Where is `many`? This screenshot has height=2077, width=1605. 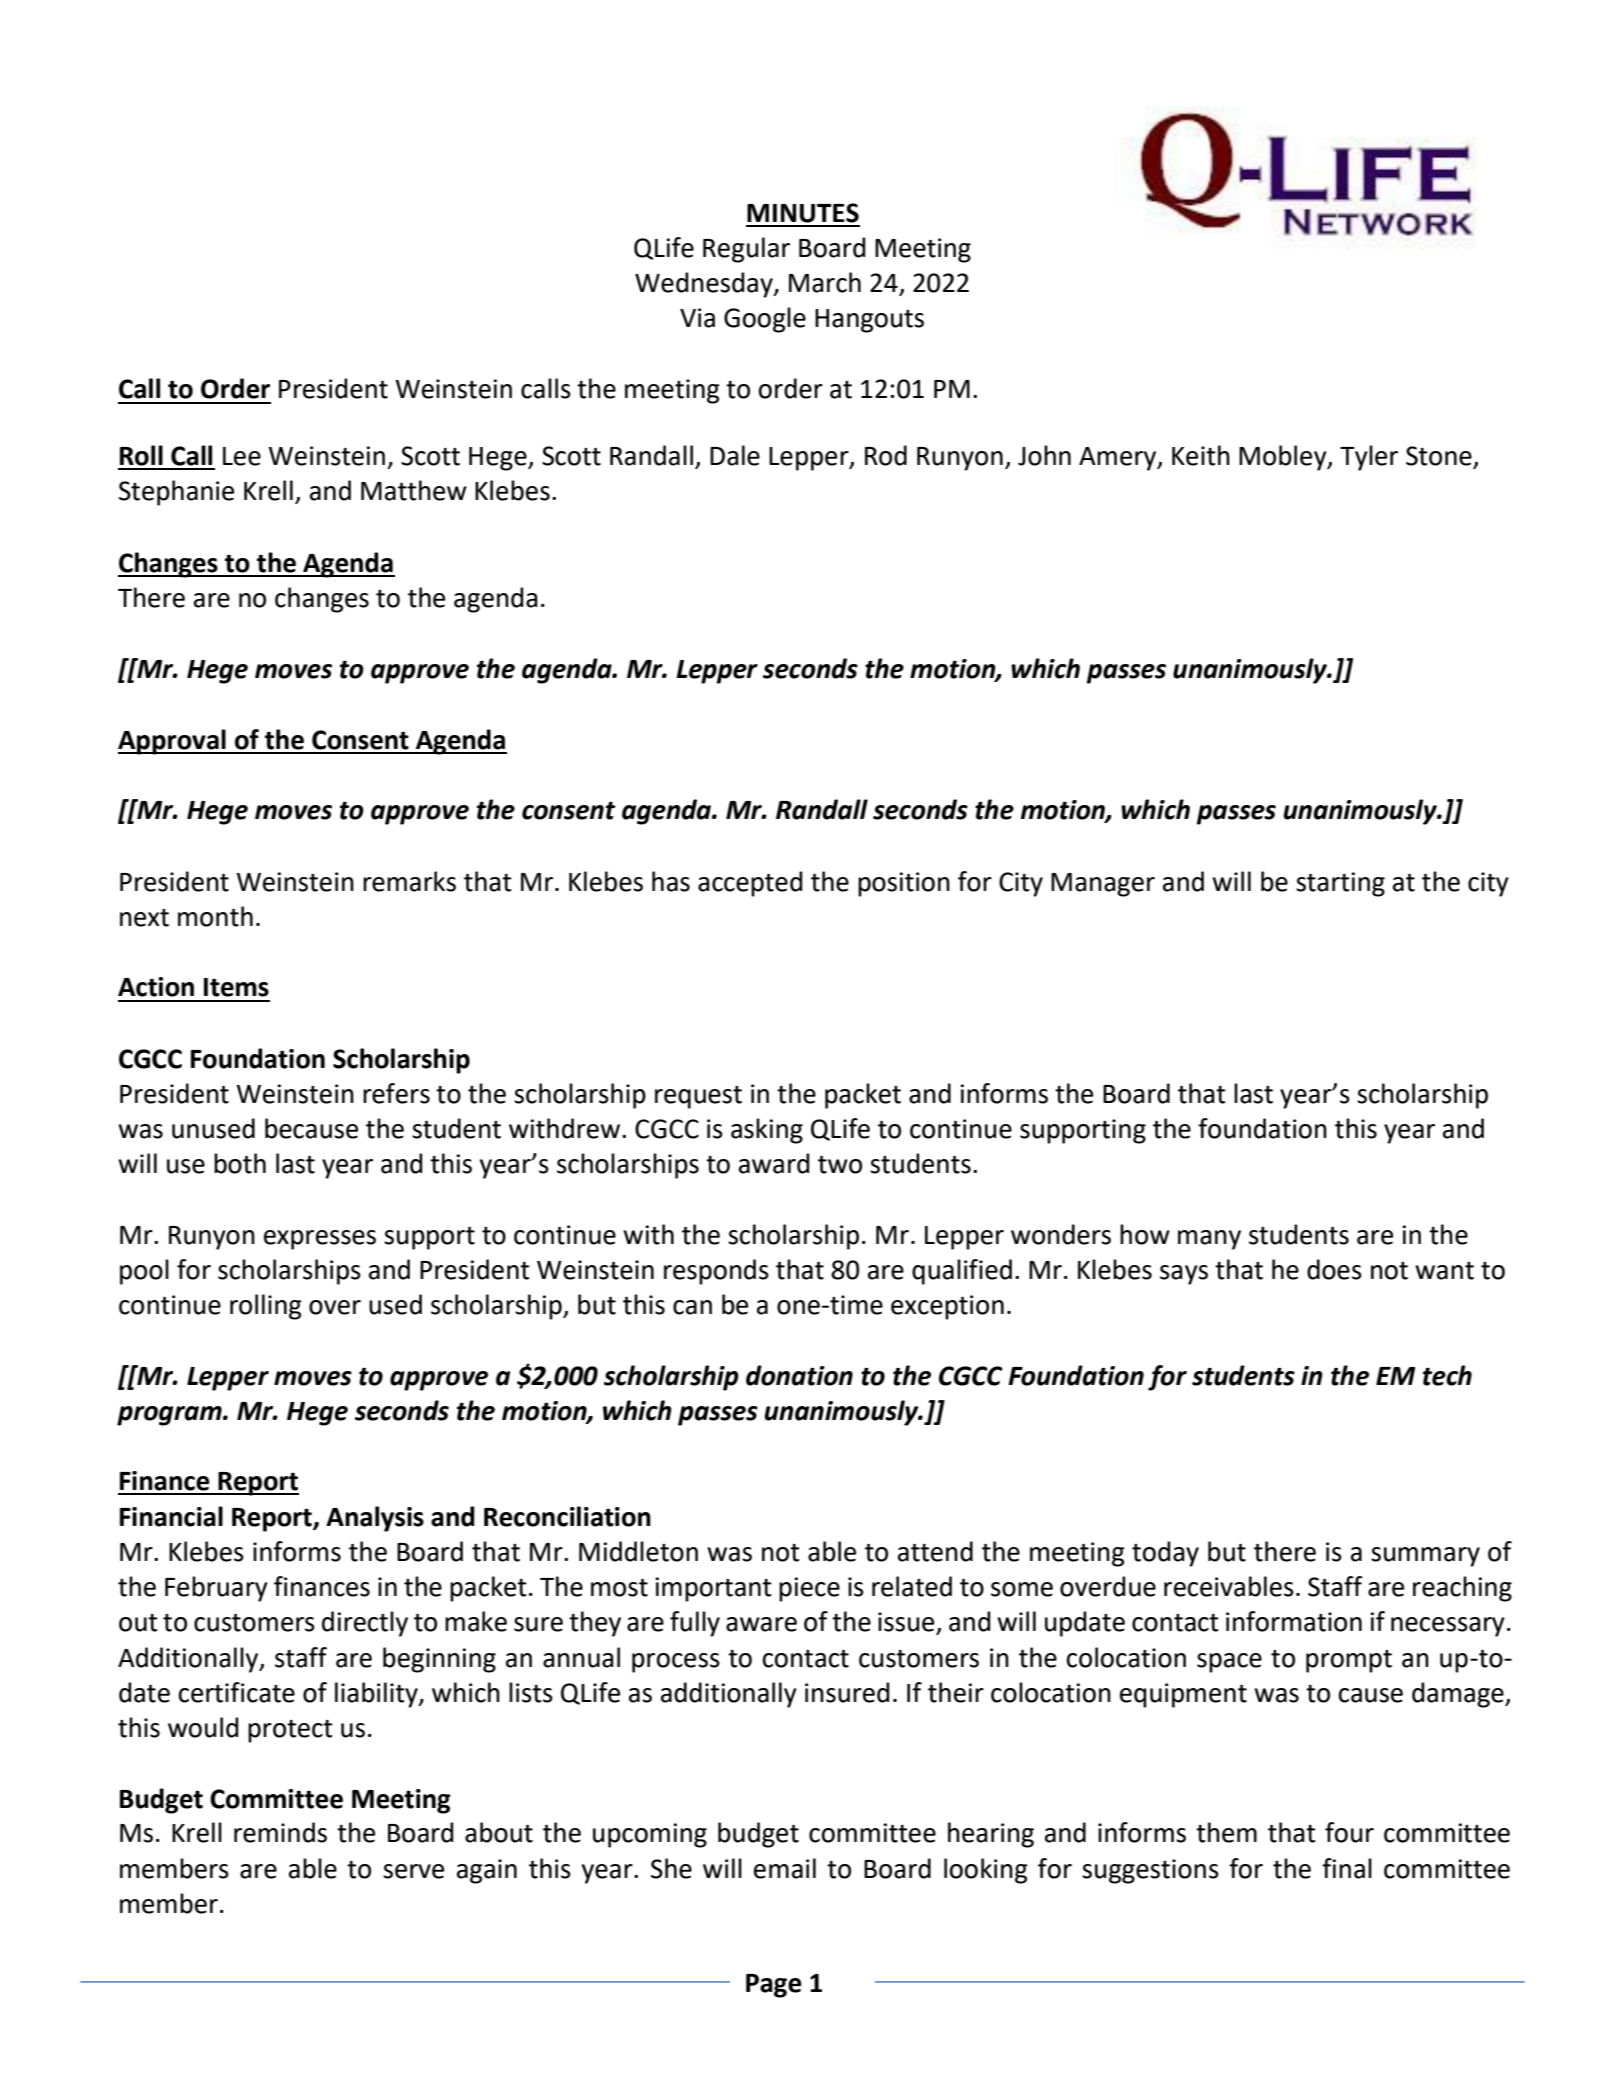
many is located at coordinates (1209, 1240).
